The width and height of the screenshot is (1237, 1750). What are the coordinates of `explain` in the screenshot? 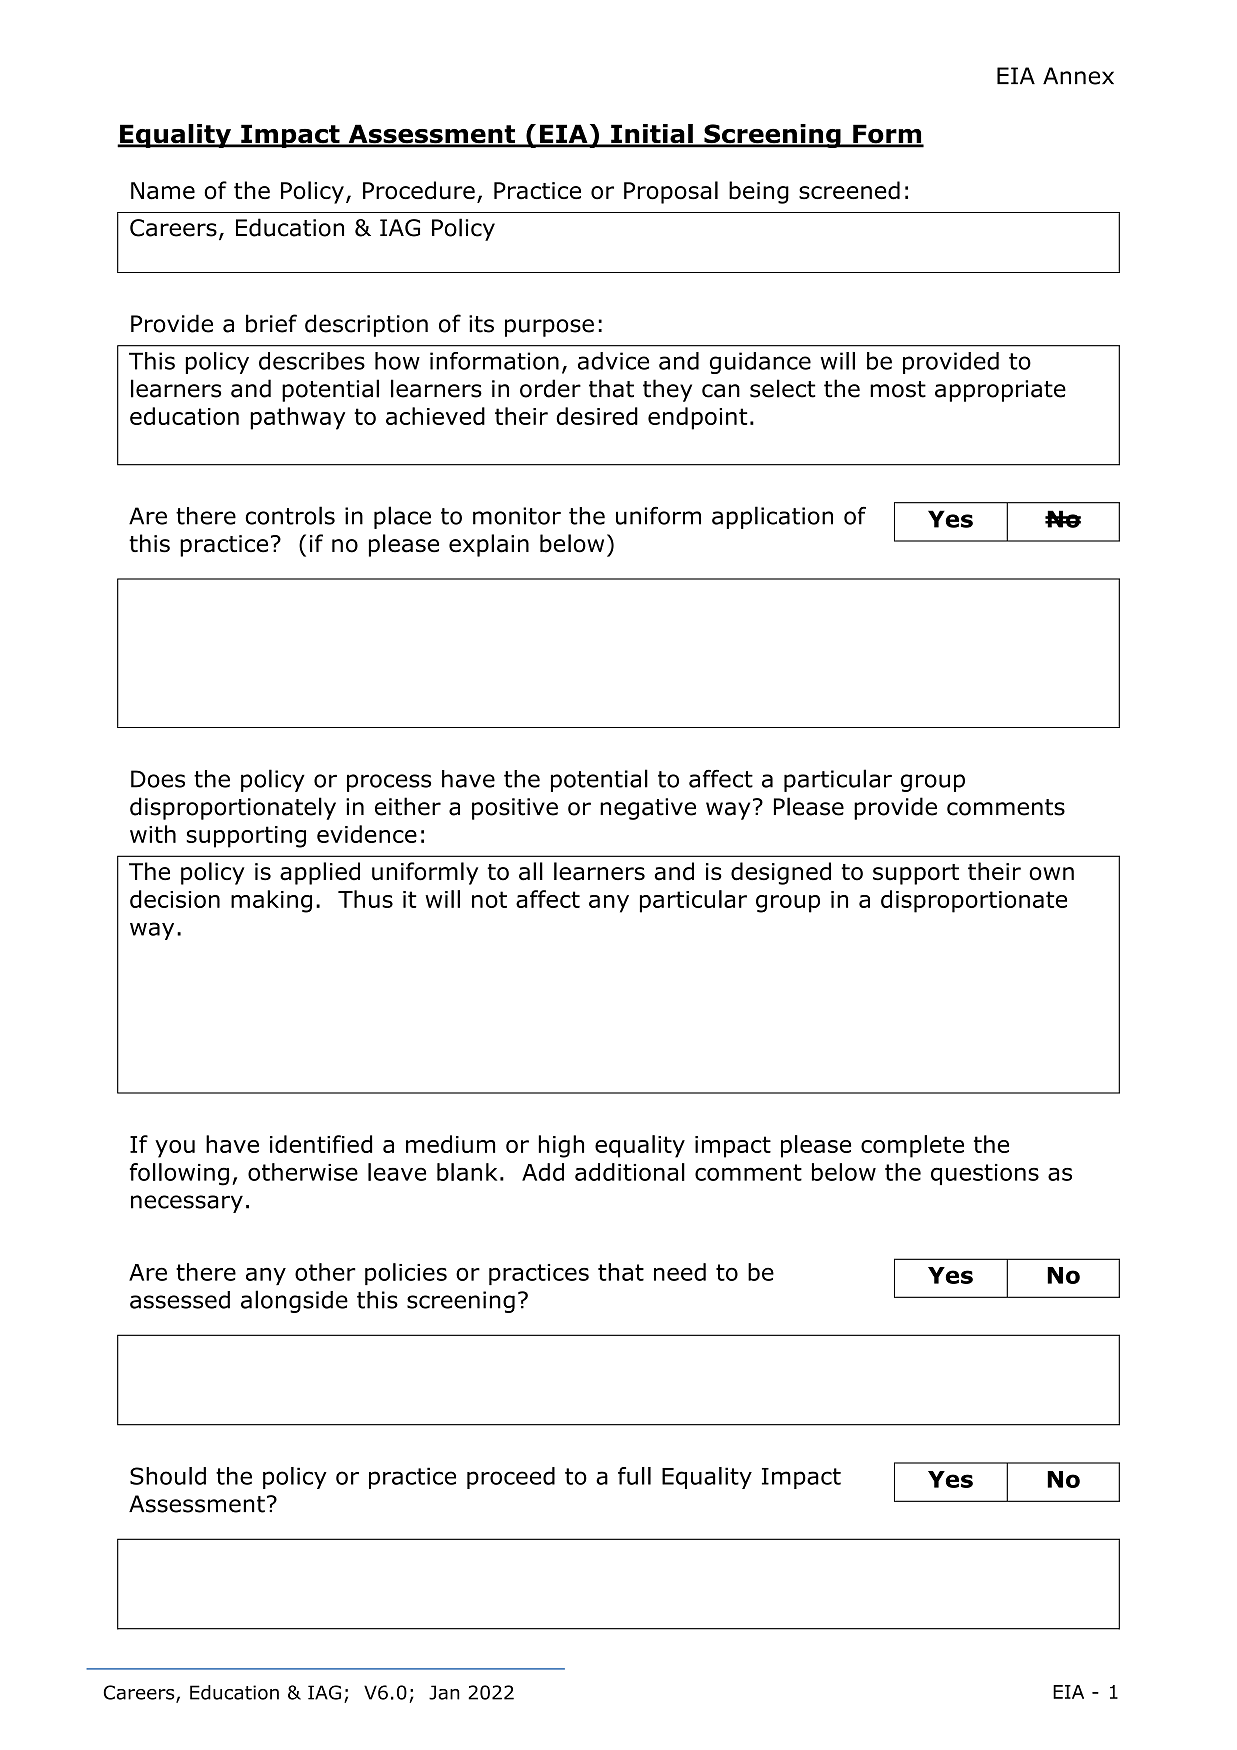 It's located at (489, 545).
